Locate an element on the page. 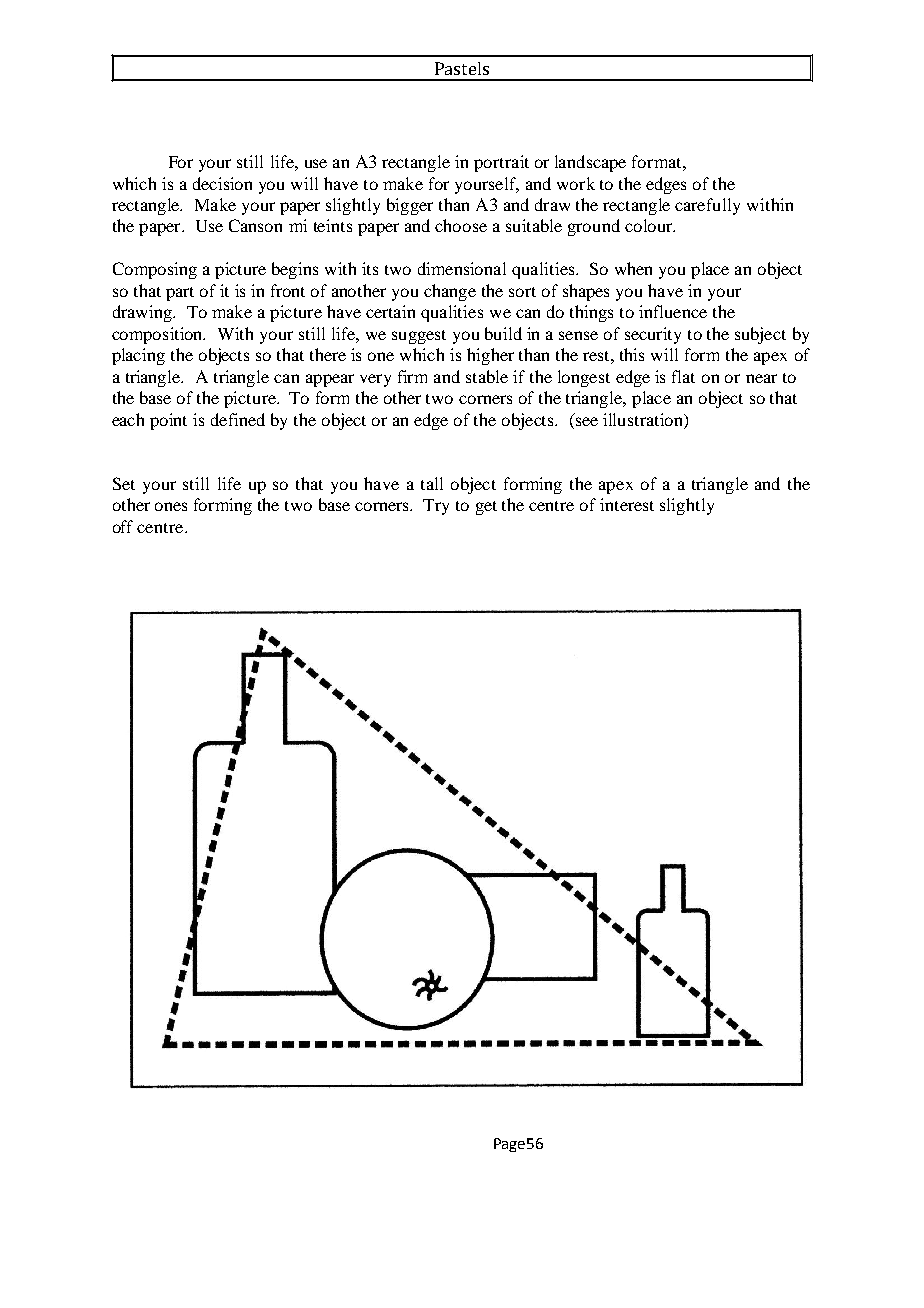 The height and width of the document is (1308, 924). decision is located at coordinates (222, 183).
